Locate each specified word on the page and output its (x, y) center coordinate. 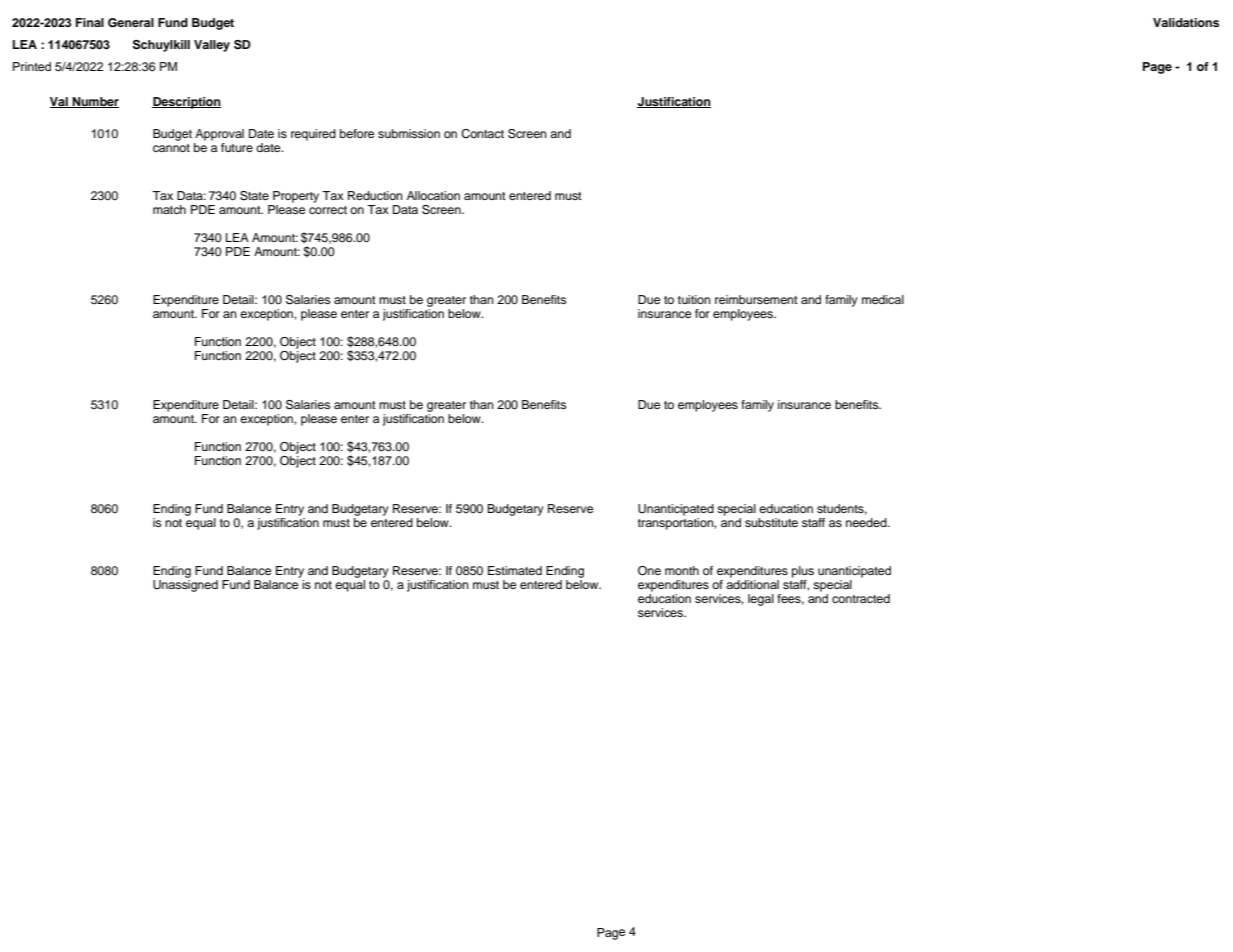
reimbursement (756, 299)
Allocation (433, 195)
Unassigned (185, 586)
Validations (1186, 22)
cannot (171, 148)
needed (867, 522)
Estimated (515, 570)
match (169, 209)
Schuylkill (161, 46)
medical (883, 299)
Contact (482, 134)
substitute (771, 522)
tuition (694, 299)
